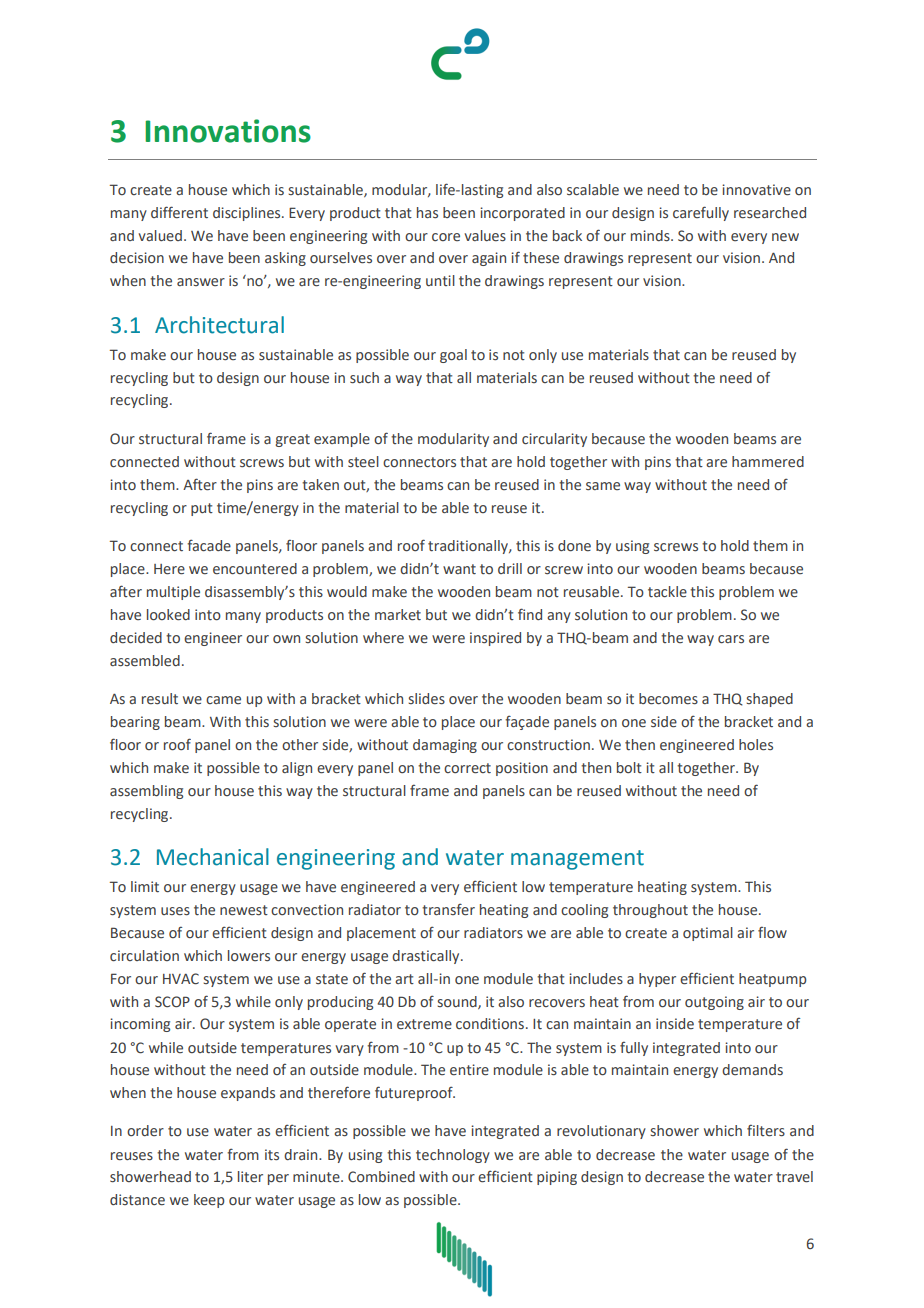 This screenshot has height=1308, width=924. Describe the element at coordinates (228, 131) in the screenshot. I see `Innovations` at that location.
